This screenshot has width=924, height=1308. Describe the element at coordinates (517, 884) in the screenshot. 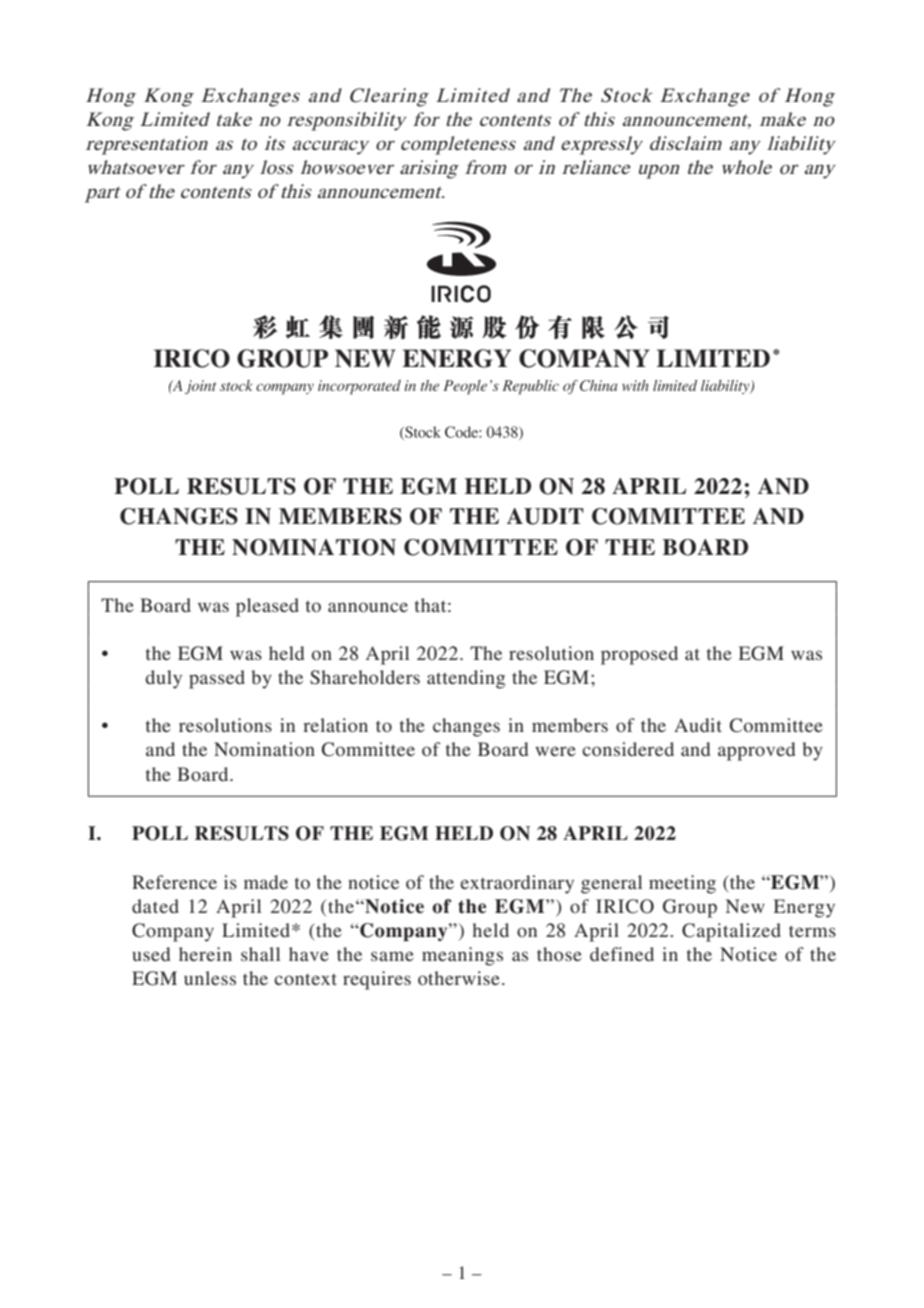

I see `extraordinary` at that location.
